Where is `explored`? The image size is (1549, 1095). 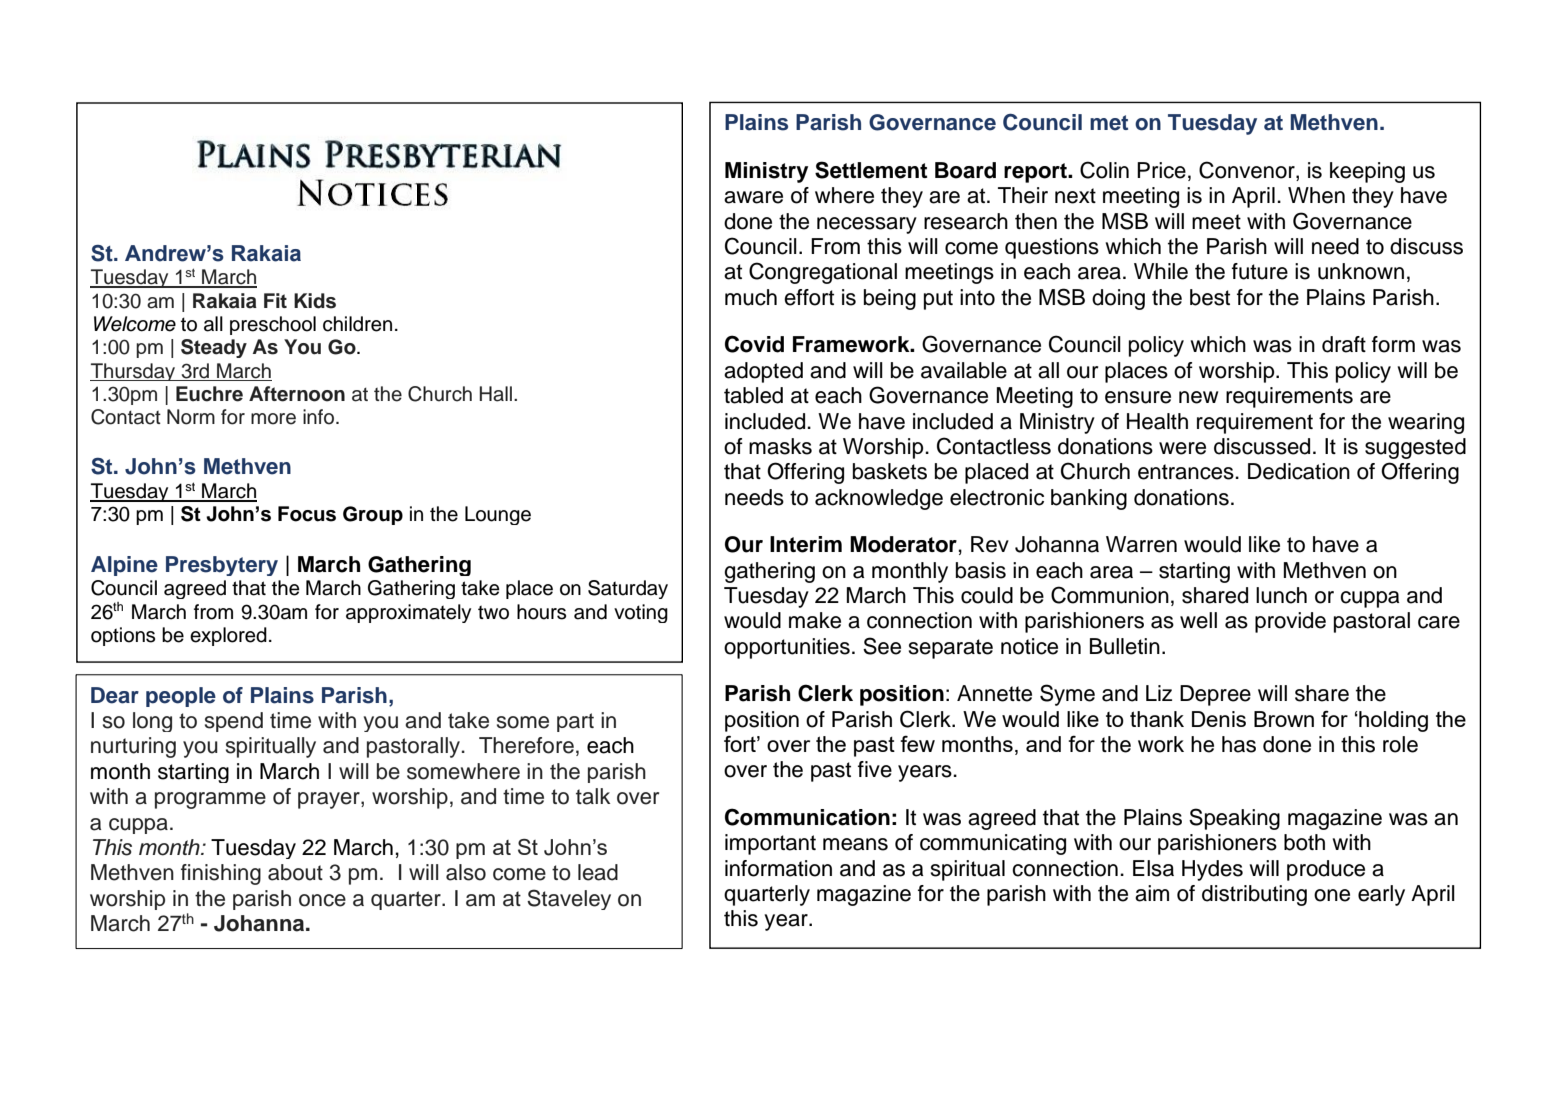 explored is located at coordinates (228, 636).
